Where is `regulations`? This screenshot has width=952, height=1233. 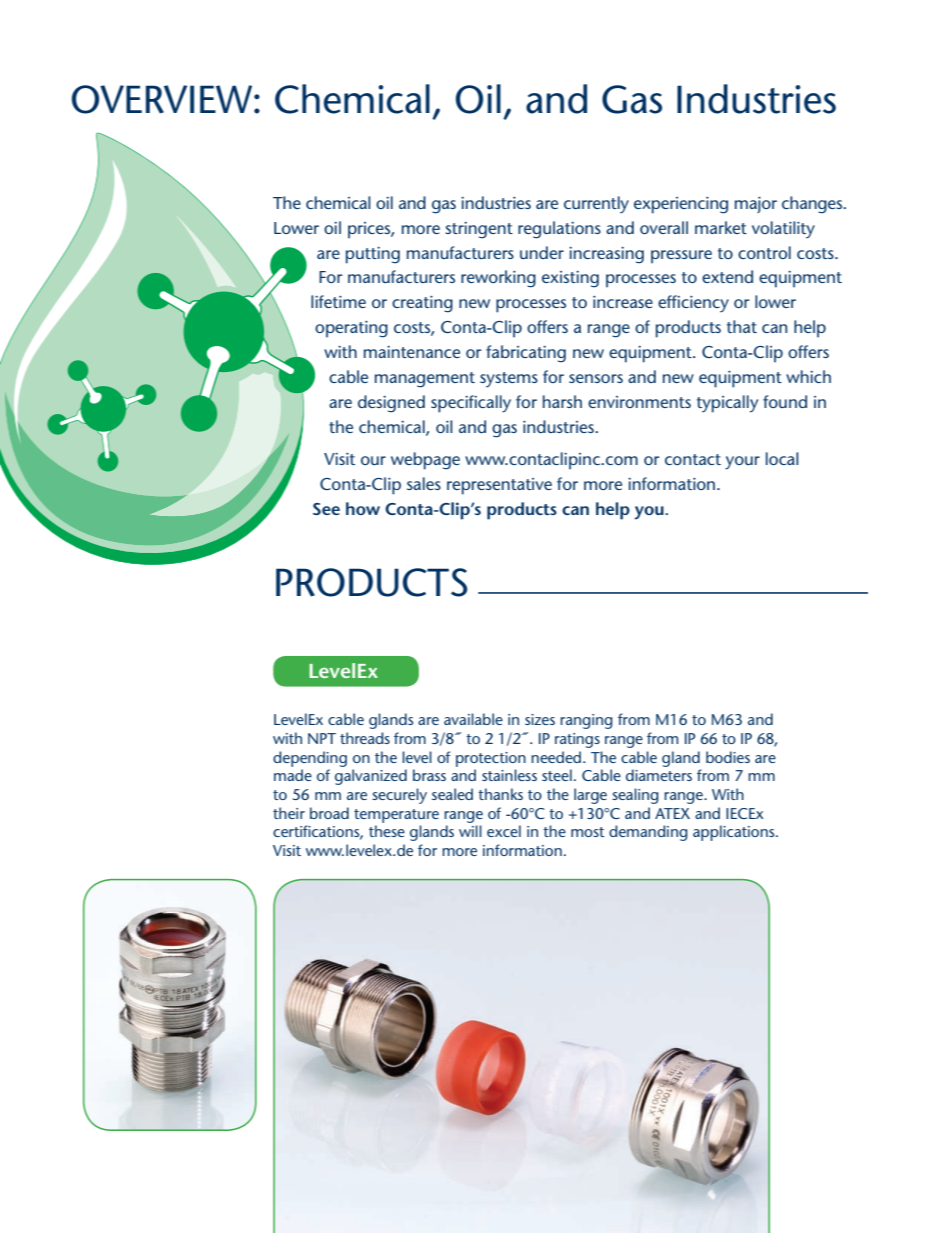 regulations is located at coordinates (559, 230).
